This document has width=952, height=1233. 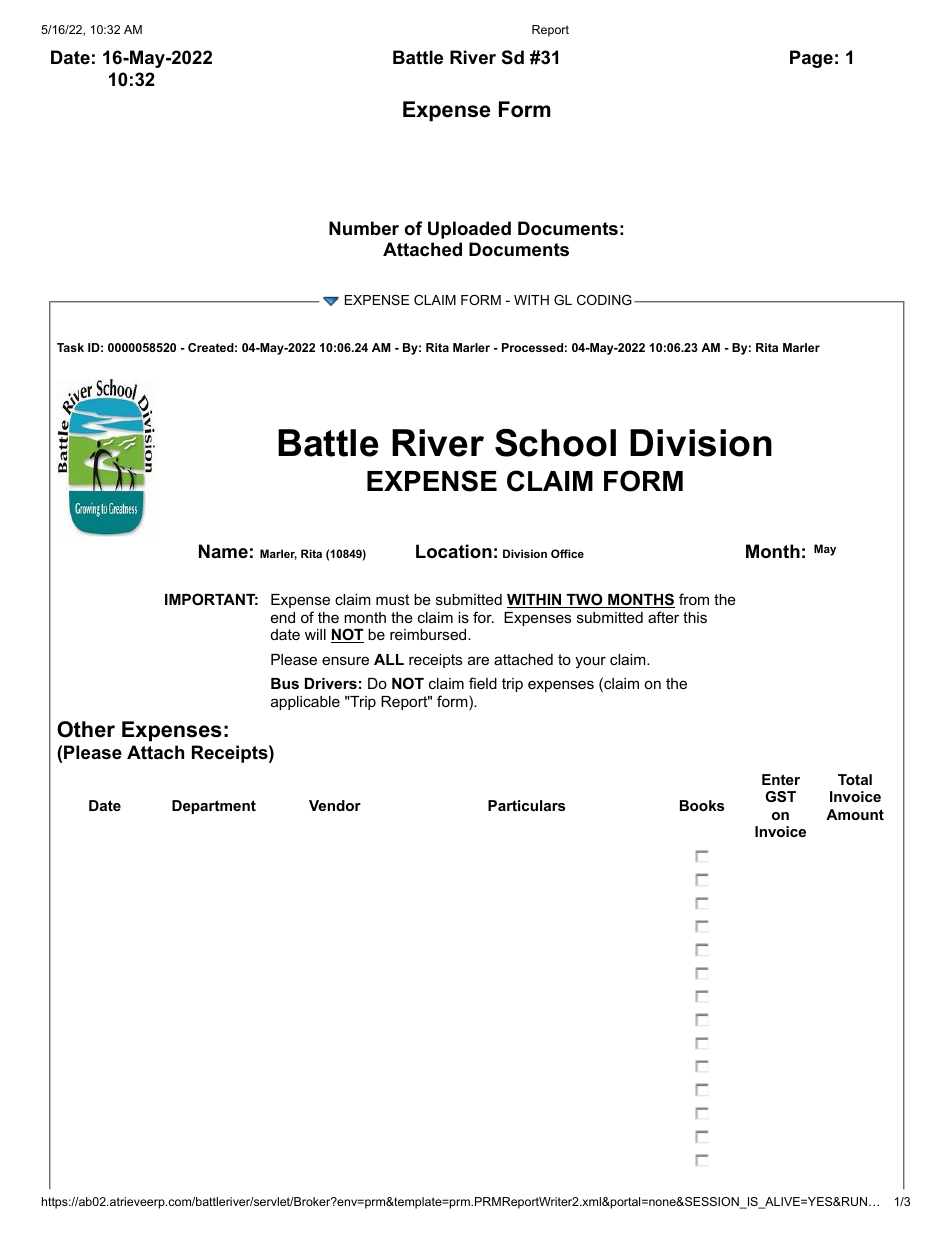 I want to click on Number, so click(x=364, y=228).
